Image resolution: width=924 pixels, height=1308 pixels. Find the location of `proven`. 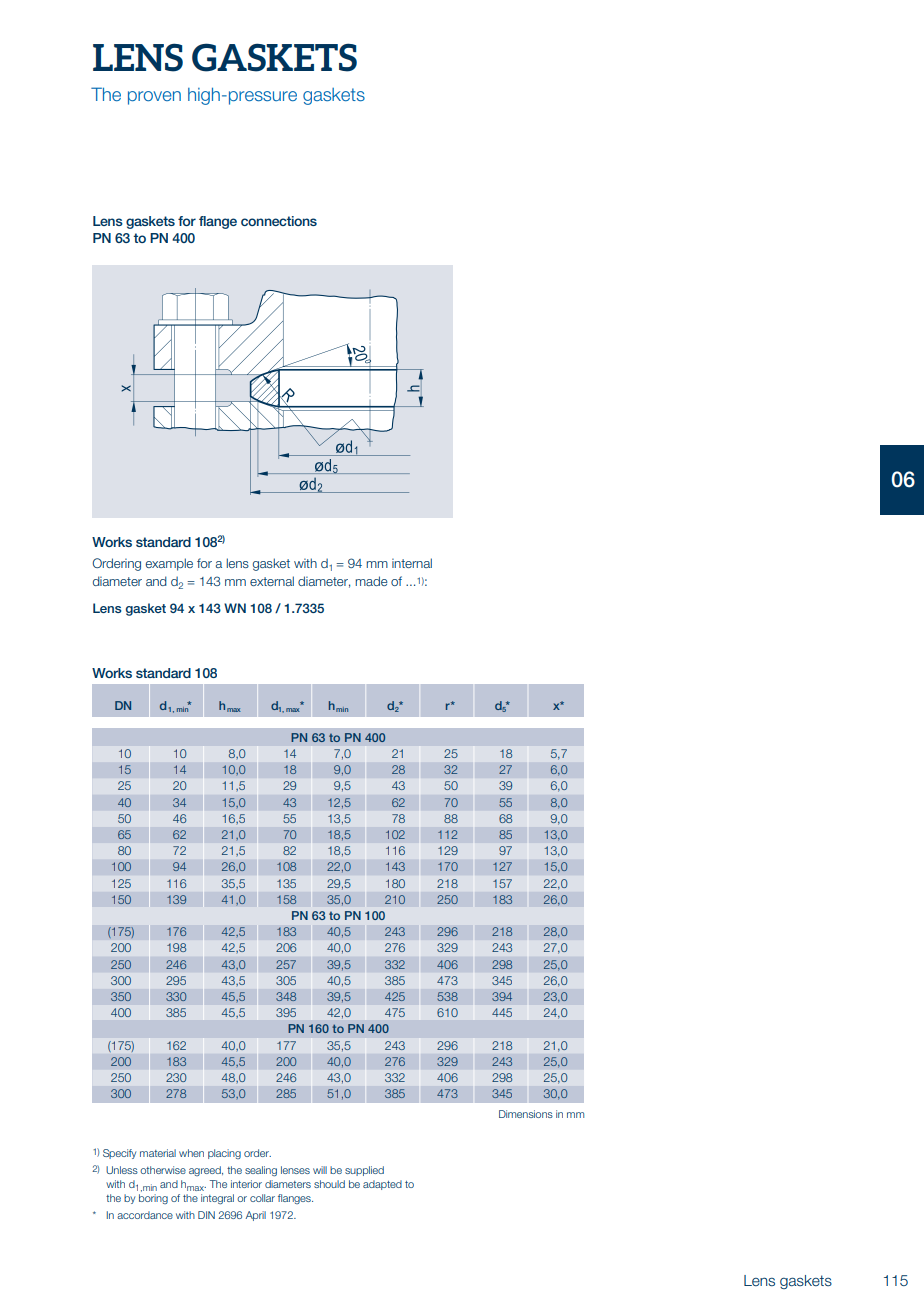

proven is located at coordinates (154, 98).
